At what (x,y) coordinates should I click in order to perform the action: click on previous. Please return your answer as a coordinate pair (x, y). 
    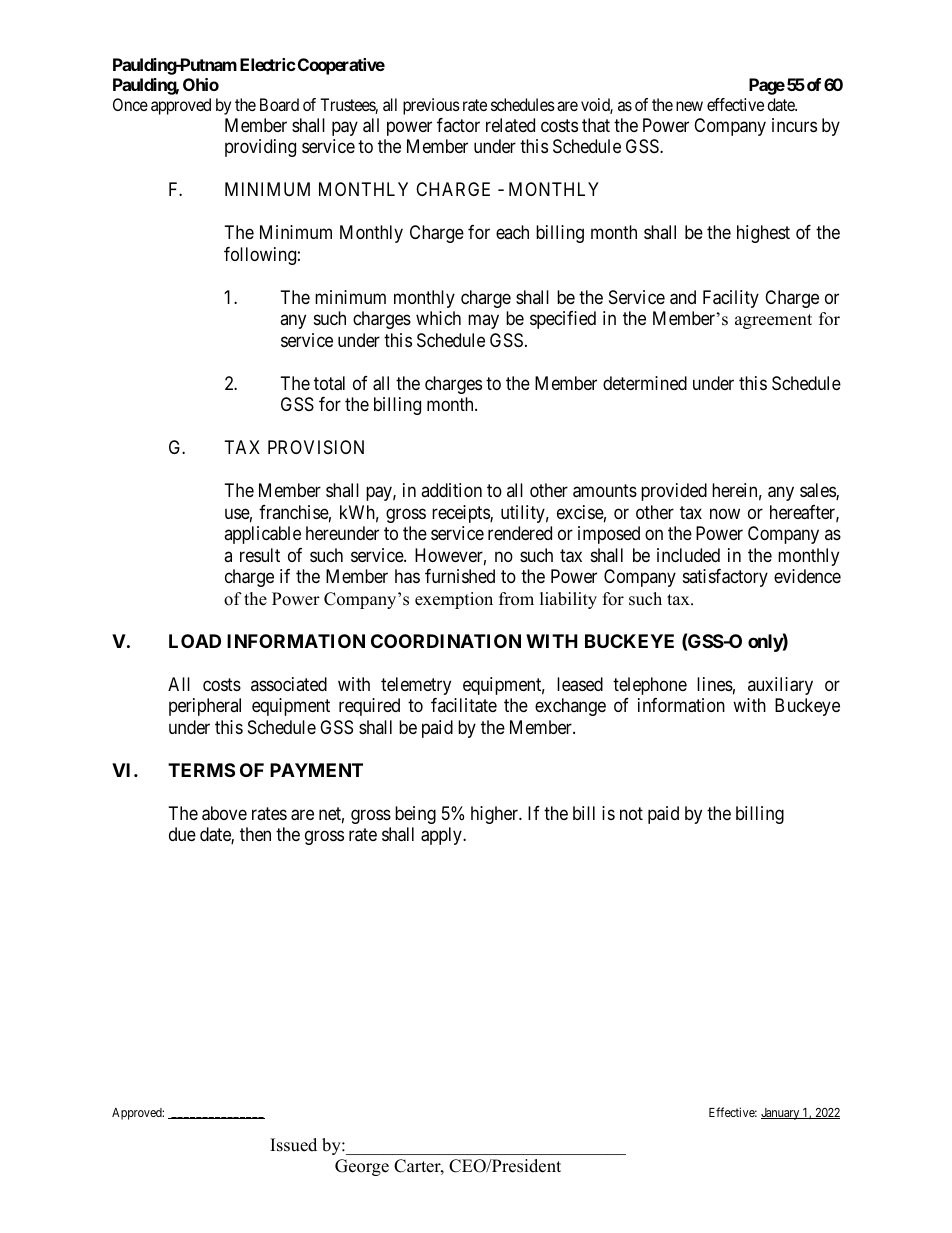
    Looking at the image, I should click on (431, 106).
